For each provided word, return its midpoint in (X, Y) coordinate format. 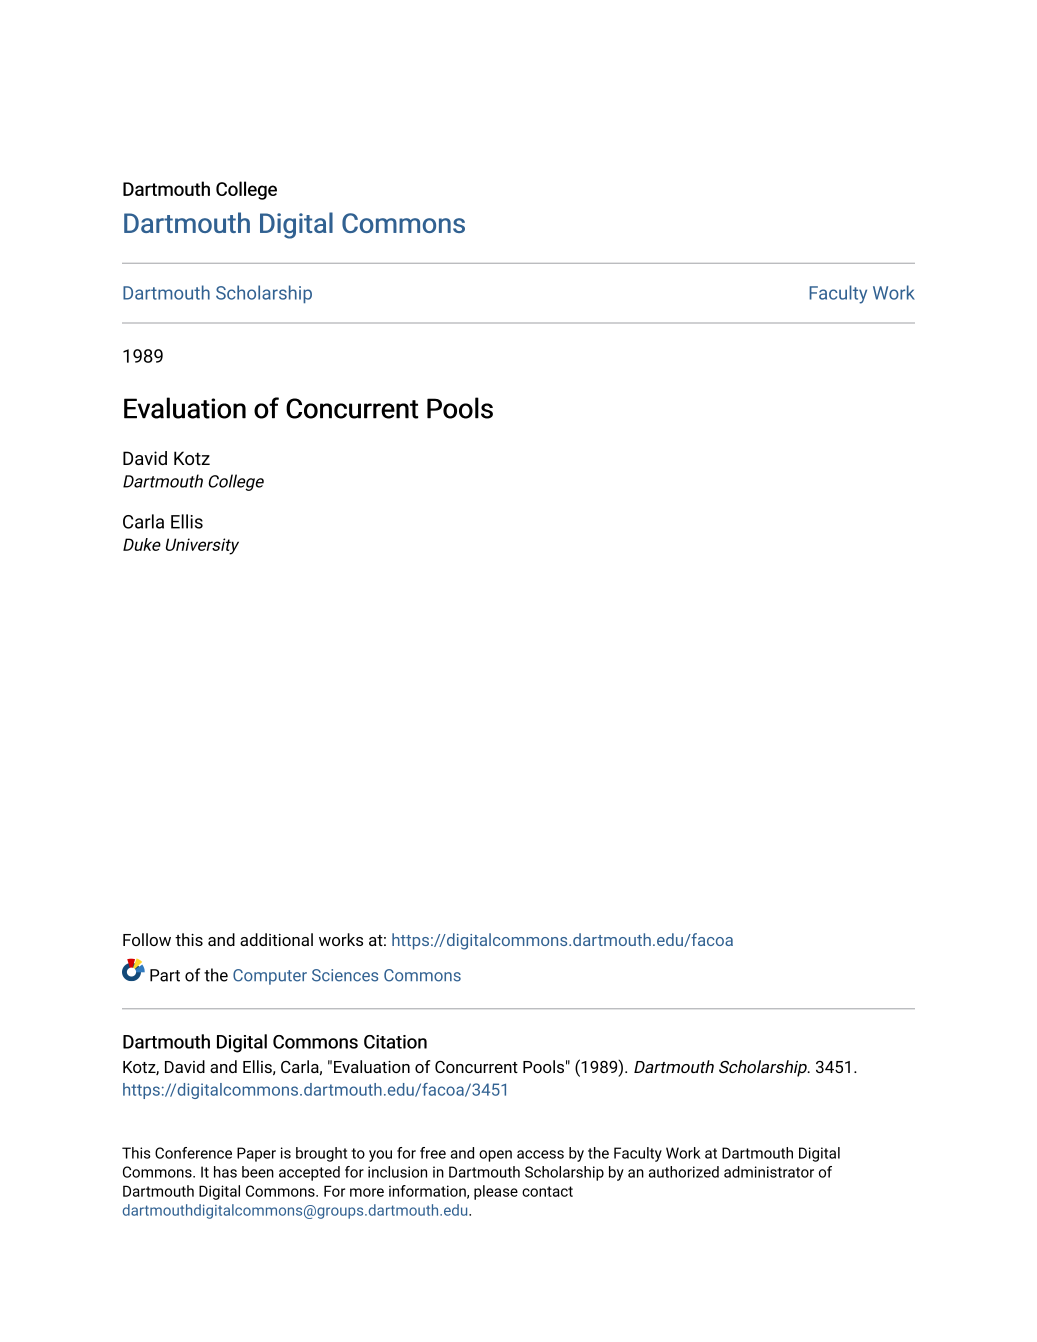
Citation (395, 1042)
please (496, 1192)
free (433, 1153)
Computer (270, 977)
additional (276, 939)
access (540, 1154)
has (225, 1172)
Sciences (345, 975)
